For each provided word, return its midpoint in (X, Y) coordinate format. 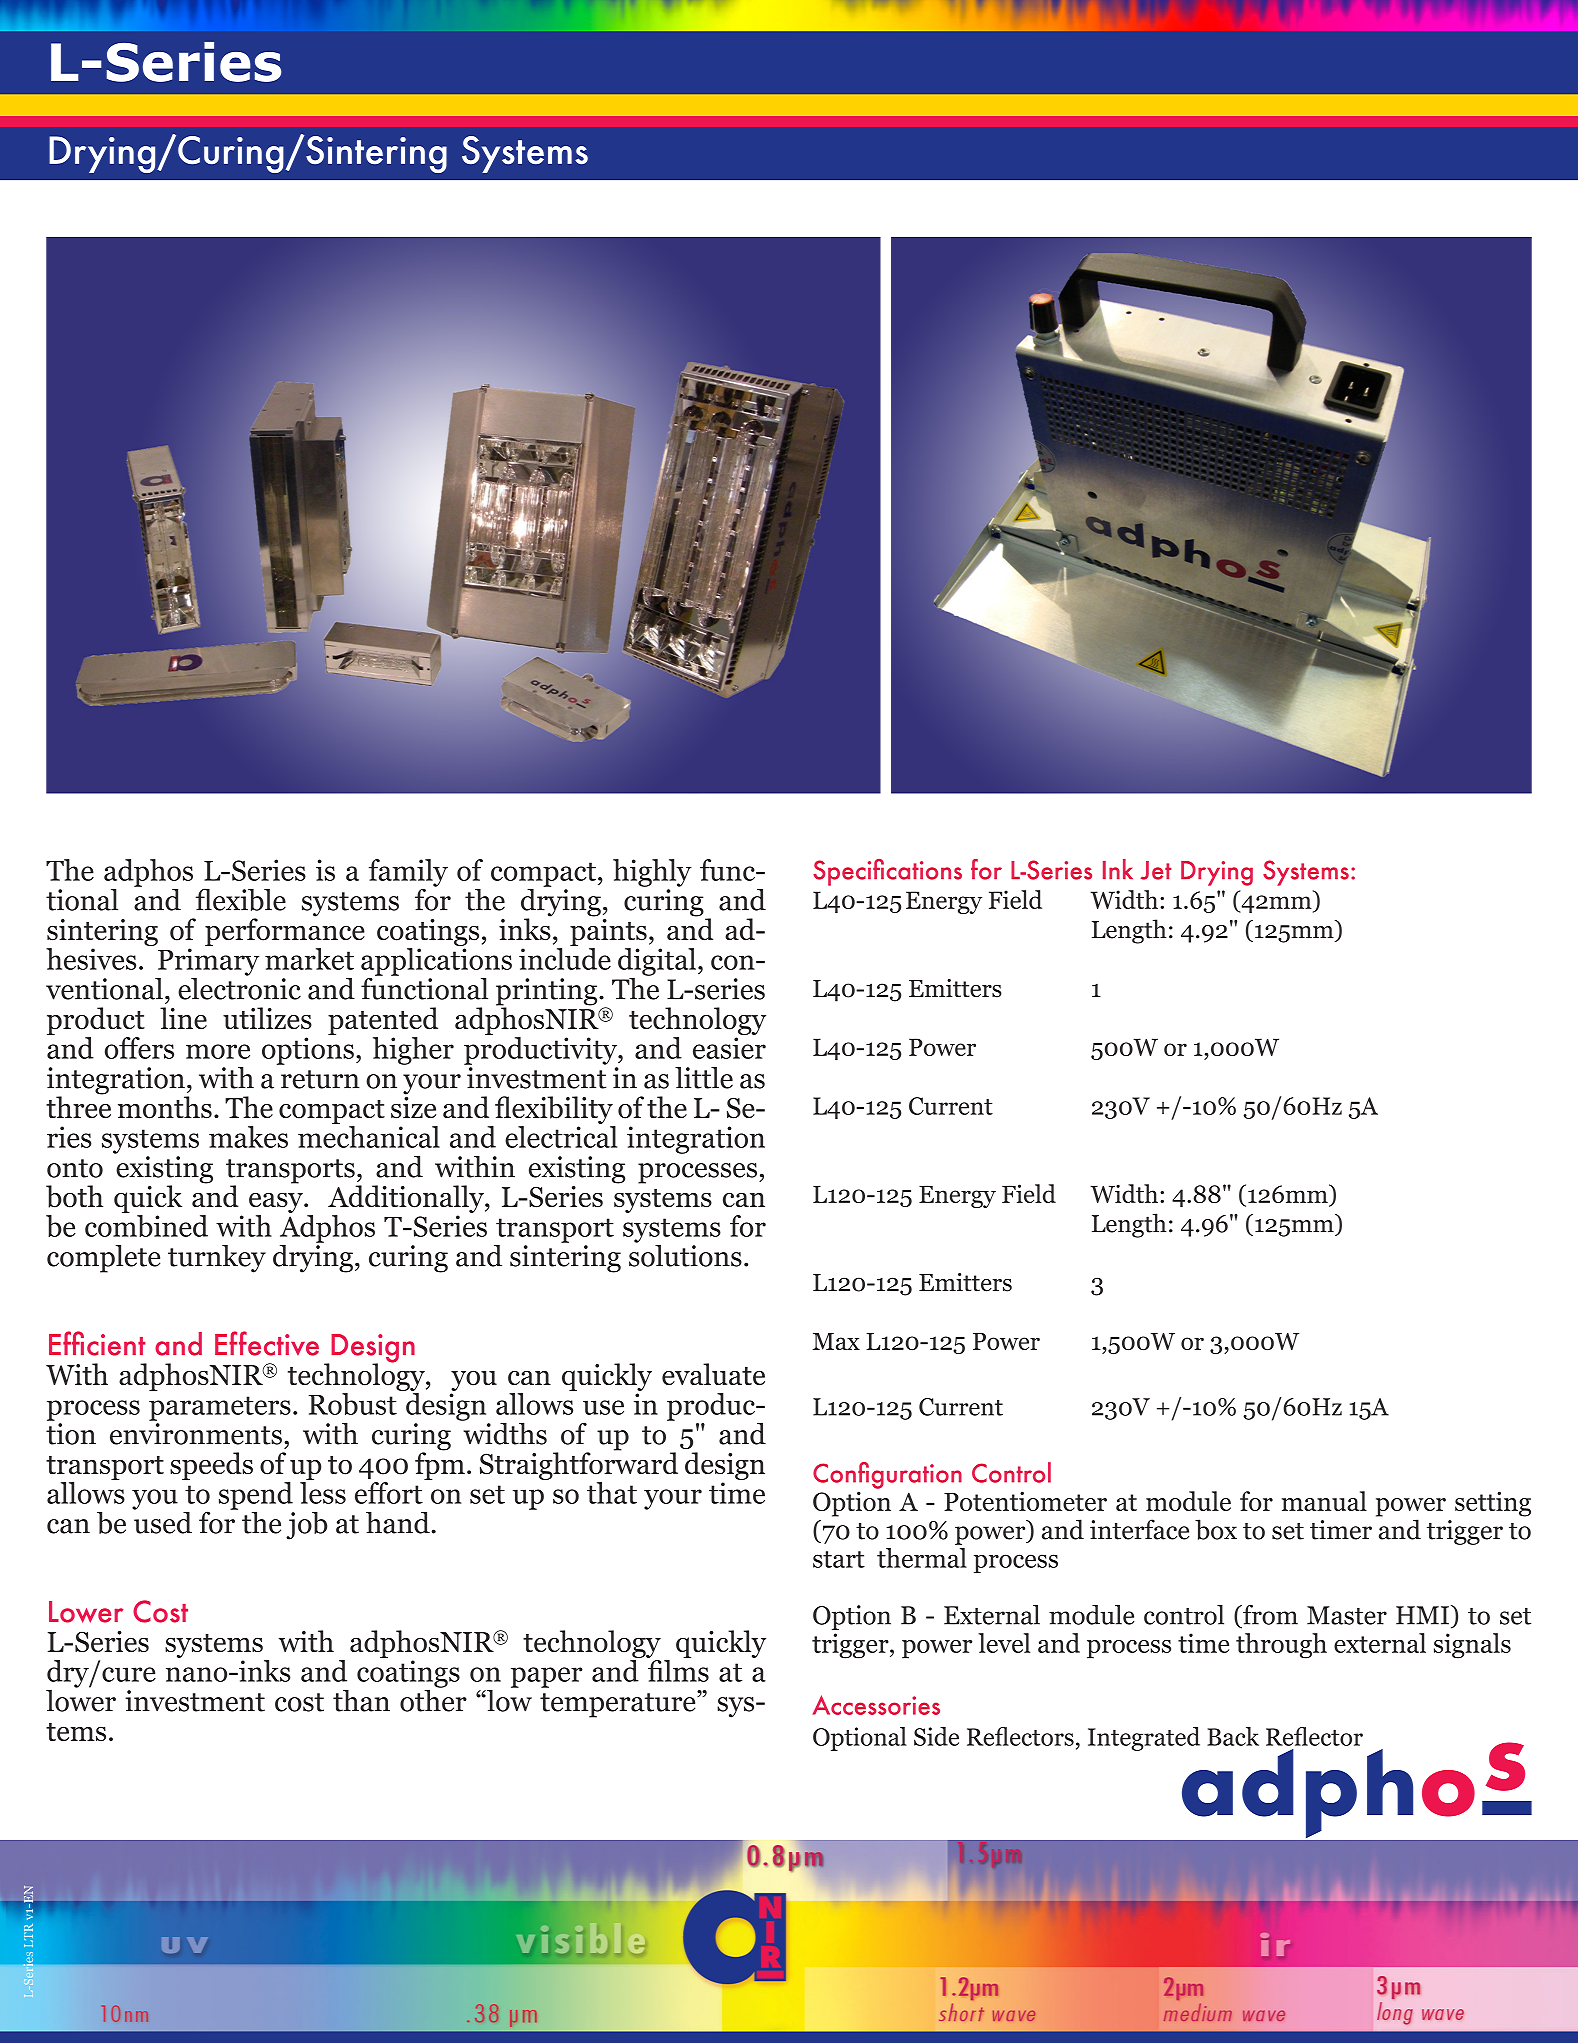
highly (652, 873)
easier (729, 1048)
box (1216, 1529)
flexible (241, 899)
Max (836, 1341)
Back (1233, 1736)
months (165, 1107)
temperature (619, 1704)
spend (256, 1497)
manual (1324, 1501)
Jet (1156, 870)
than (361, 1700)
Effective (267, 1343)
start (839, 1559)
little (704, 1078)
